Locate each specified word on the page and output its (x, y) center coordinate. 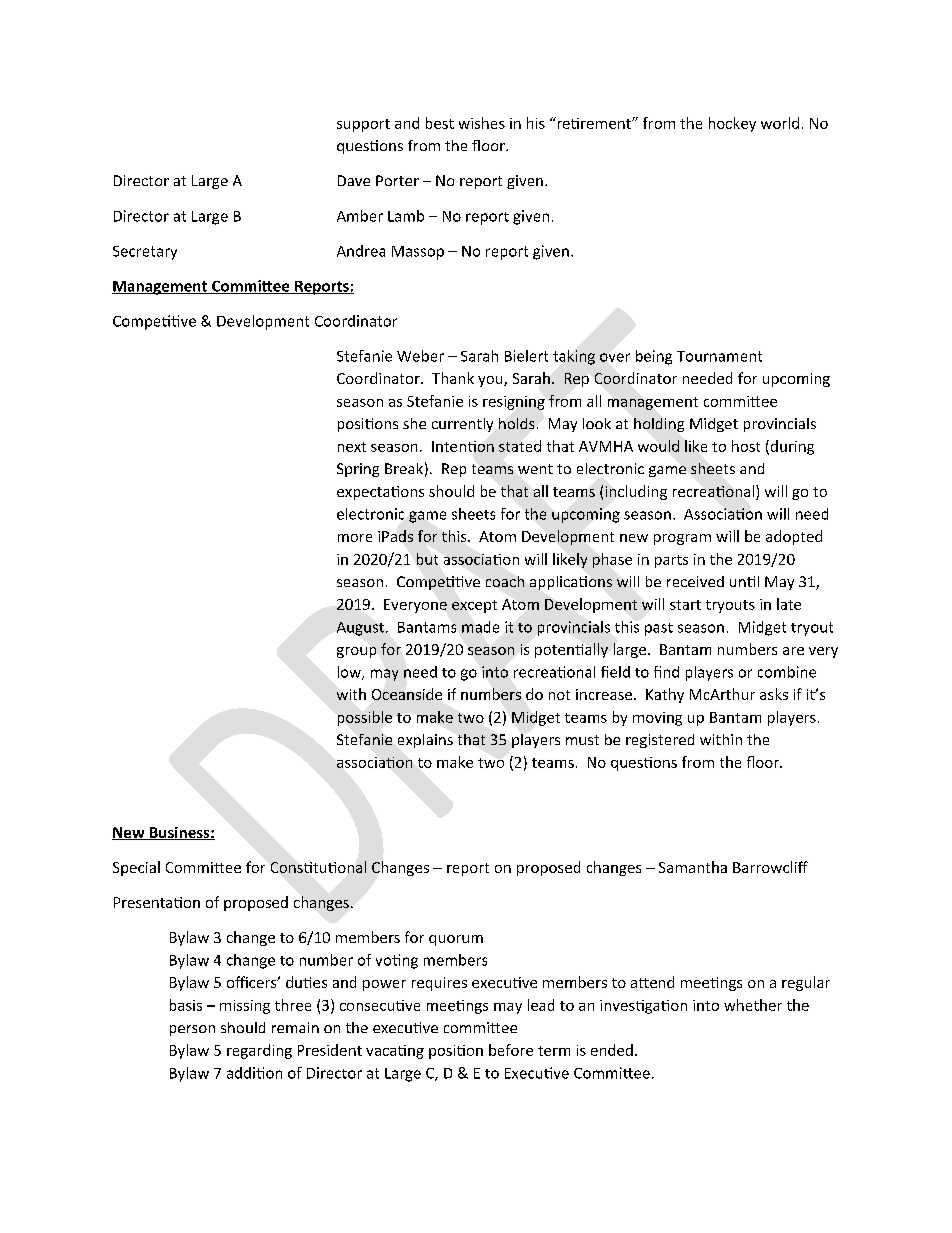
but (427, 559)
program (682, 539)
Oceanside (407, 694)
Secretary (145, 253)
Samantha (693, 867)
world (780, 123)
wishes (482, 123)
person (192, 1030)
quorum (456, 940)
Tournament (719, 356)
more (355, 538)
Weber (420, 356)
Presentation (157, 902)
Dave (354, 180)
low (350, 673)
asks (774, 694)
